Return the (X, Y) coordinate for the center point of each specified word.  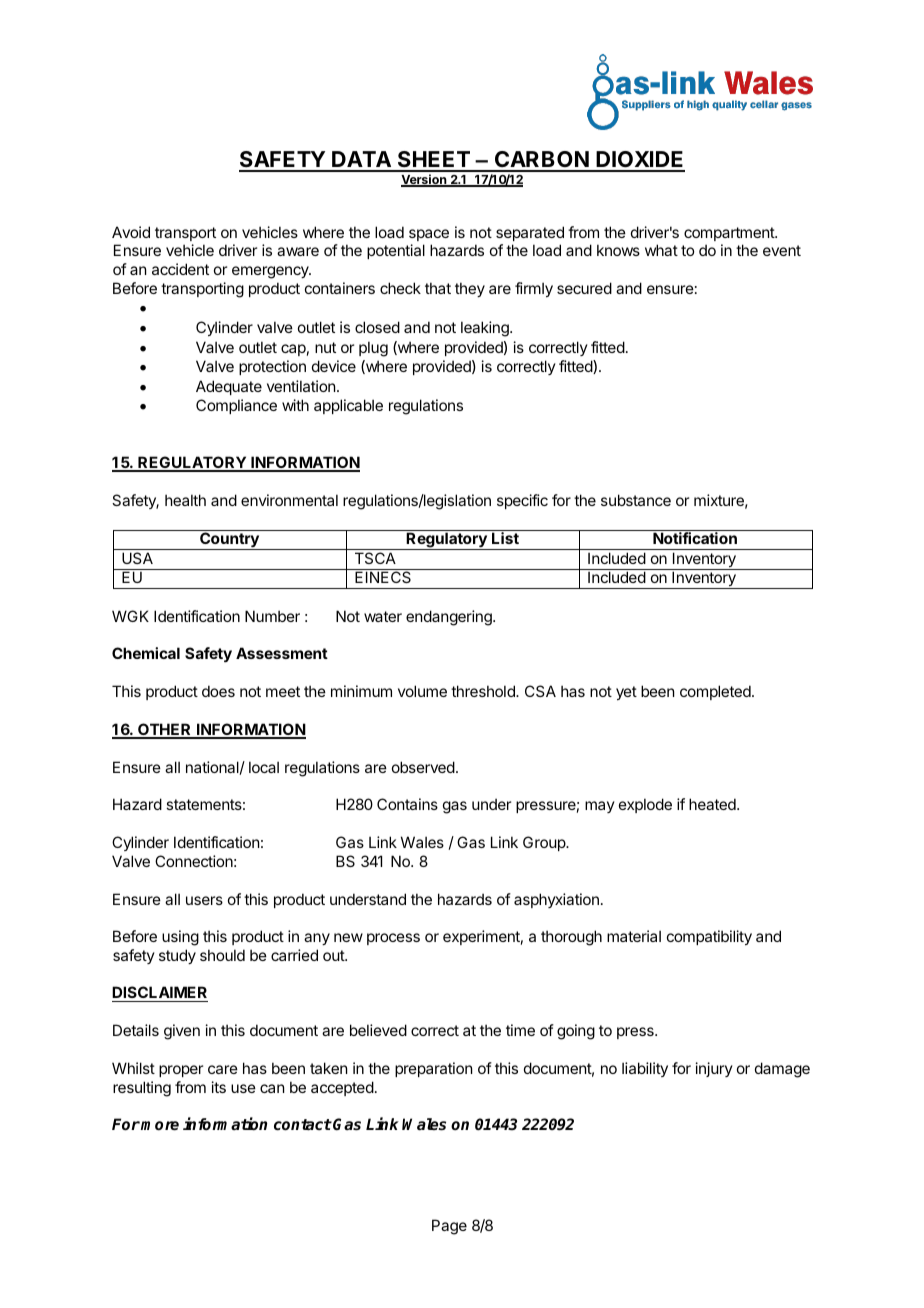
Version (425, 180)
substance (636, 500)
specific (522, 501)
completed (716, 692)
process (393, 939)
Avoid (131, 232)
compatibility (709, 937)
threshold (484, 691)
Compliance (236, 406)
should (222, 955)
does (218, 691)
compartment (730, 234)
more (160, 1125)
